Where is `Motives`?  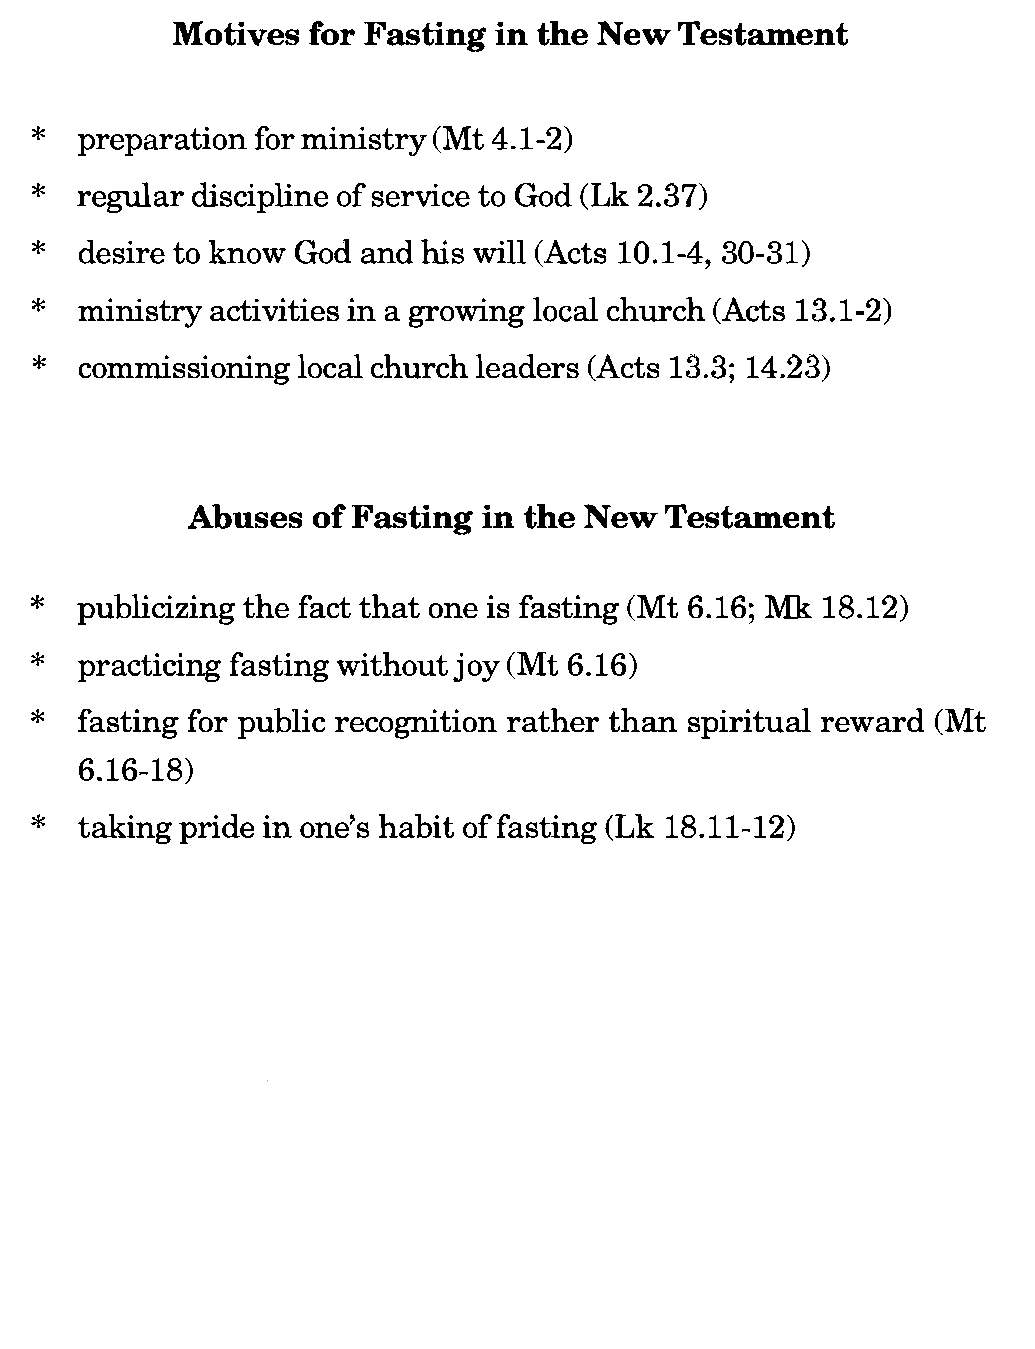
Motives is located at coordinates (236, 33).
